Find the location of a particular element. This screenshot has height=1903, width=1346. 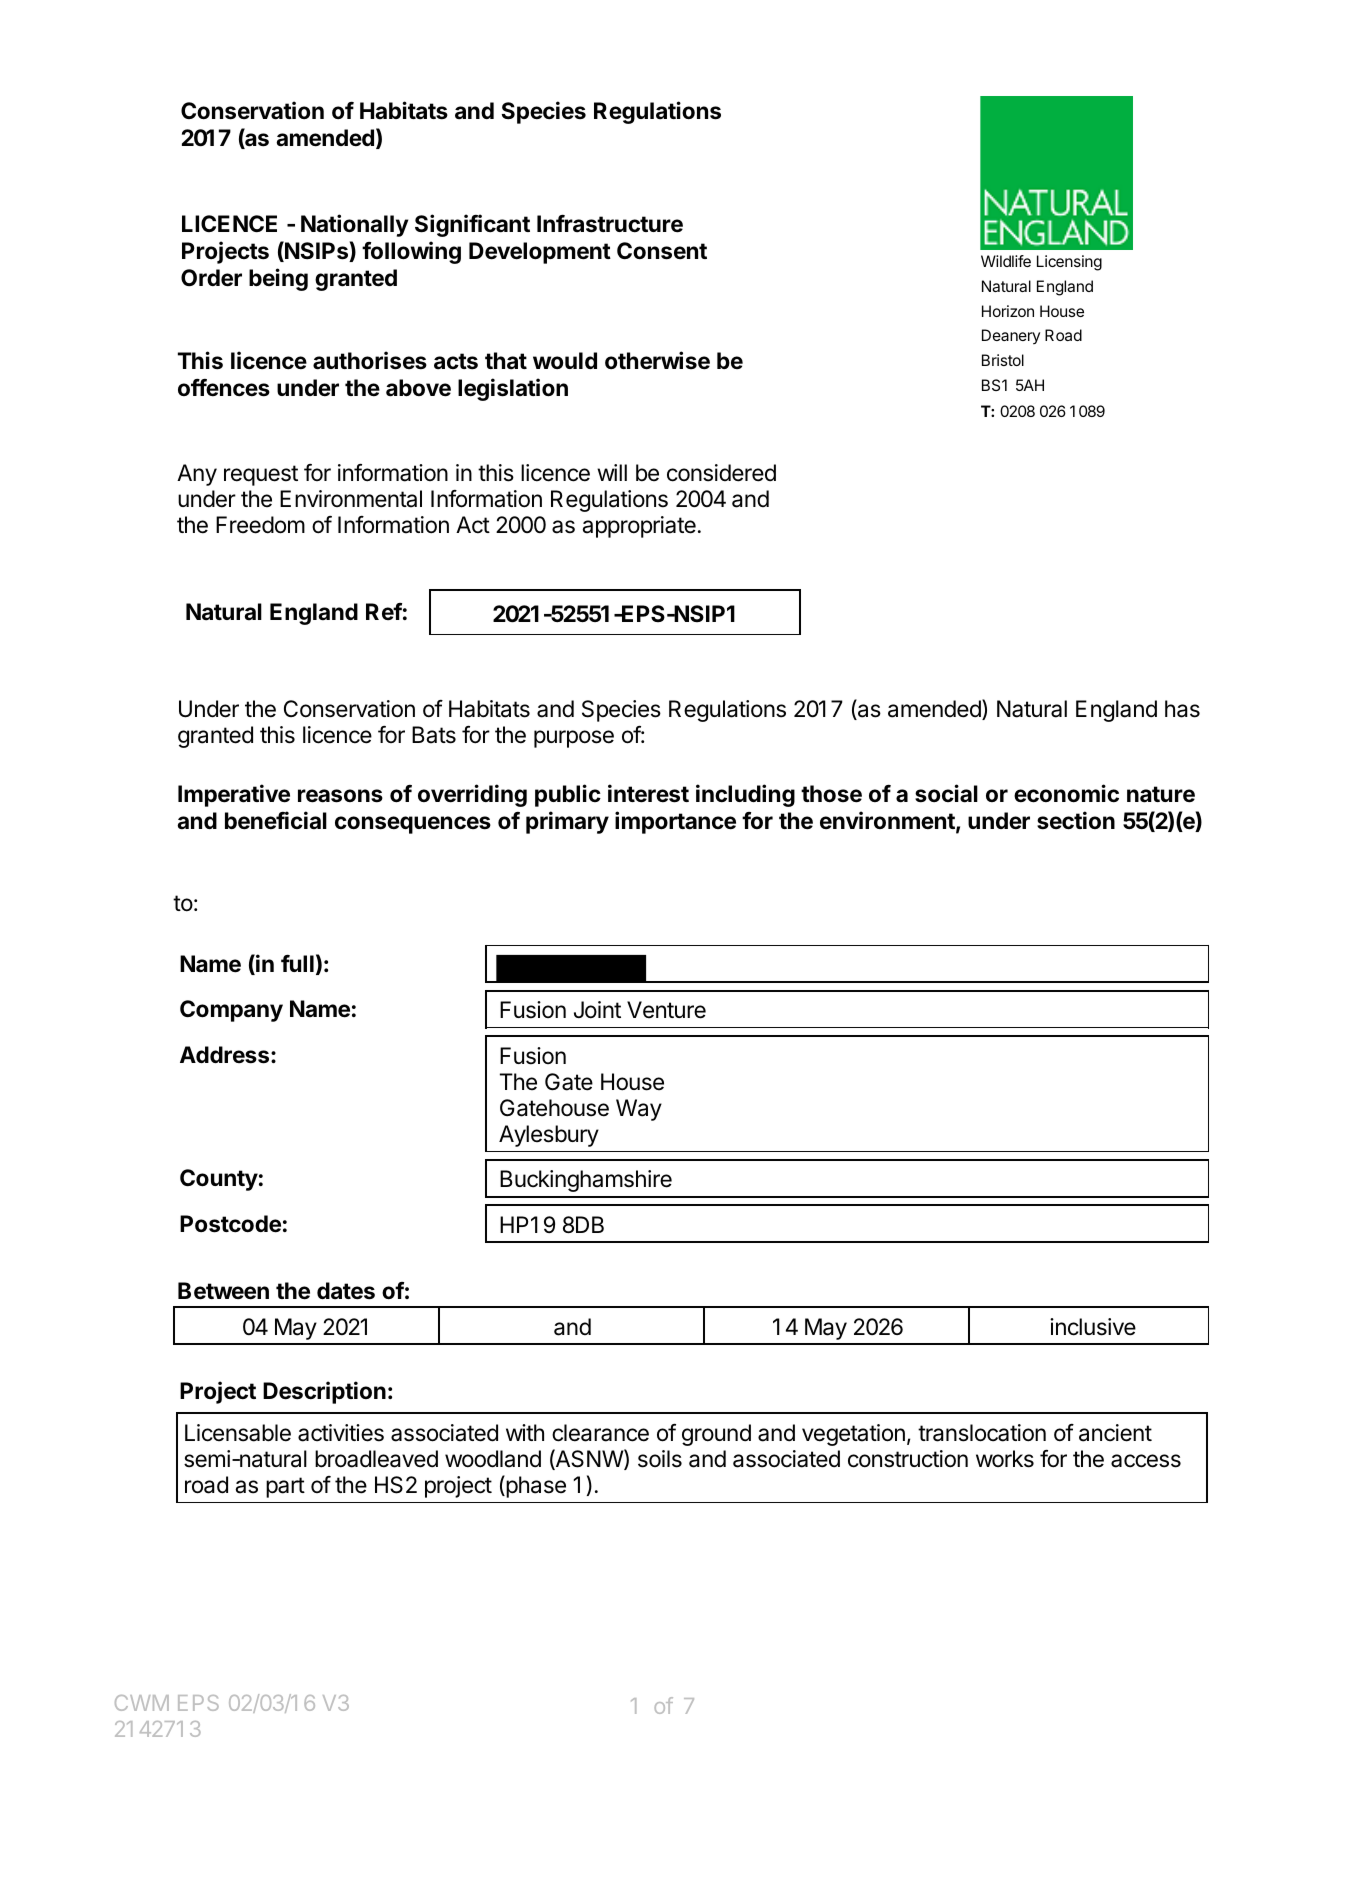

Licensing is located at coordinates (1069, 263).
